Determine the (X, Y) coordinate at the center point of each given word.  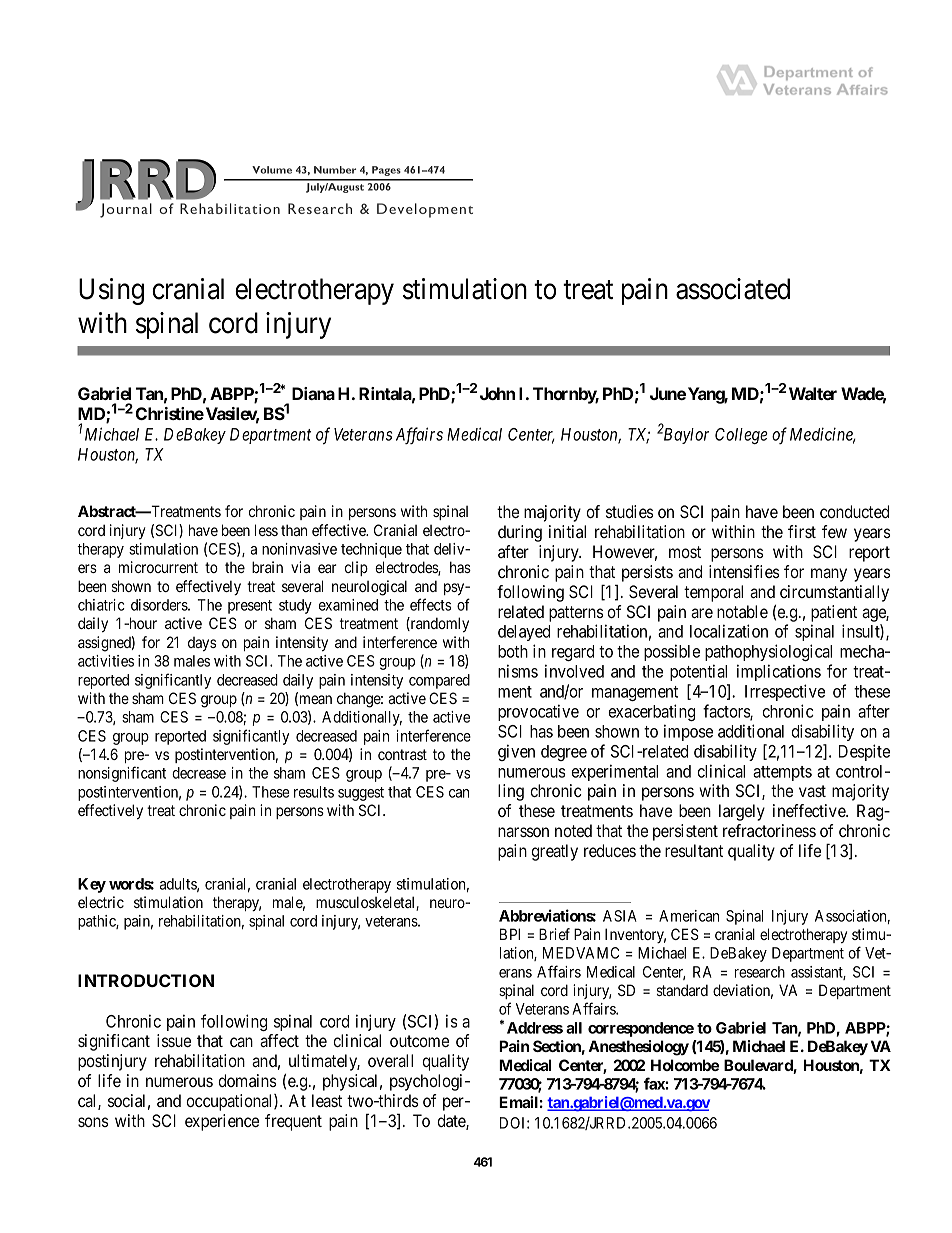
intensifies (744, 571)
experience (222, 1122)
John (497, 393)
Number (335, 170)
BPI (510, 934)
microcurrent (158, 567)
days (202, 644)
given (516, 752)
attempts (782, 773)
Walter (813, 393)
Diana (313, 393)
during (520, 533)
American (689, 916)
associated (733, 289)
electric (101, 902)
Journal (126, 210)
